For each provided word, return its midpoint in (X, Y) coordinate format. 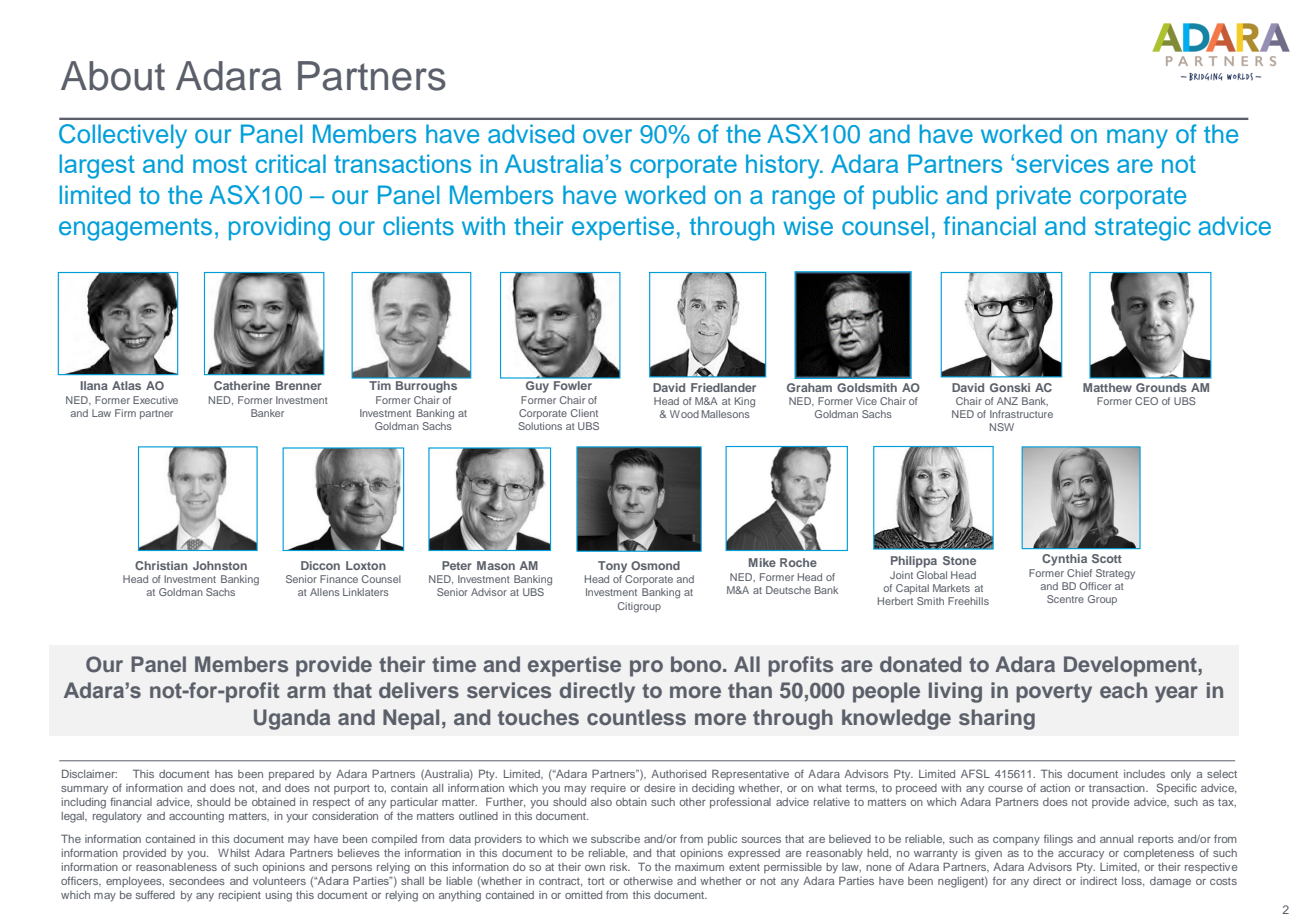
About (113, 76)
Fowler (573, 385)
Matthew (1107, 387)
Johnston (220, 565)
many (1137, 139)
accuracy (1081, 855)
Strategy (1115, 574)
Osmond (655, 565)
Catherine (242, 385)
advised (531, 134)
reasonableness (176, 867)
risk (620, 867)
